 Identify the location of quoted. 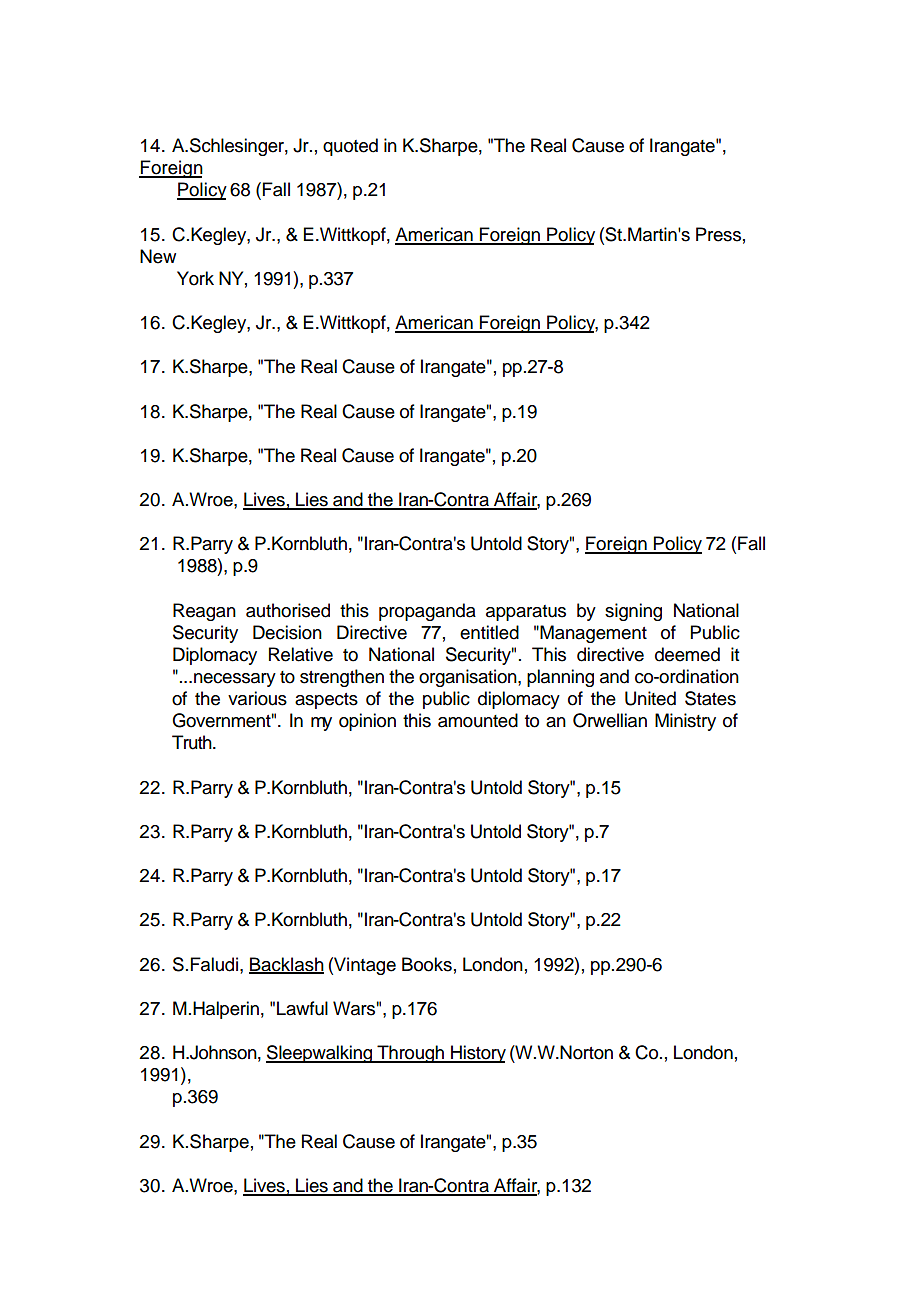
(350, 147).
